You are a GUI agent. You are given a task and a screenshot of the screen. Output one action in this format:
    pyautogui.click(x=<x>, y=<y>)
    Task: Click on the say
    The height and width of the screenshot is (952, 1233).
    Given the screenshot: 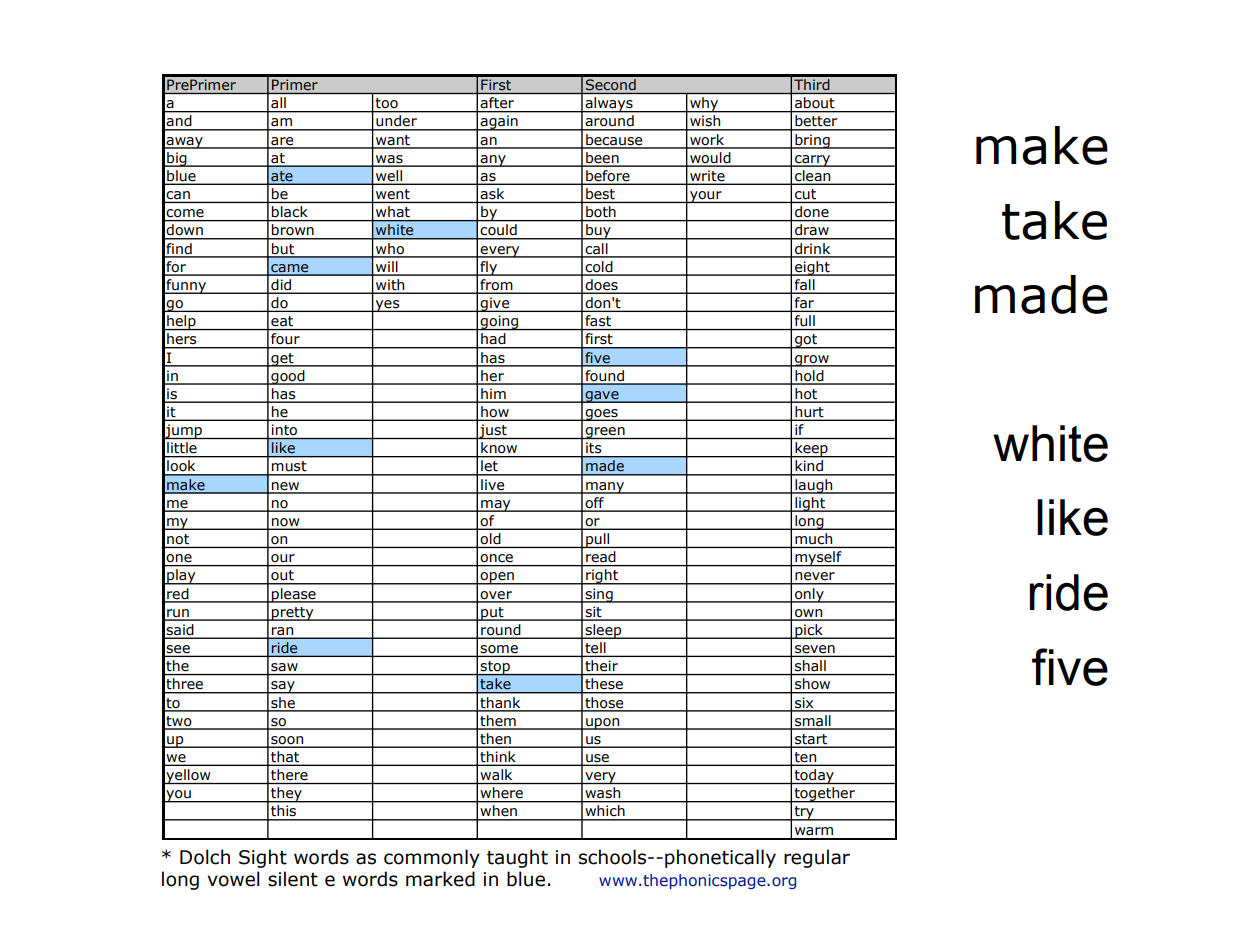 What is the action you would take?
    pyautogui.click(x=283, y=687)
